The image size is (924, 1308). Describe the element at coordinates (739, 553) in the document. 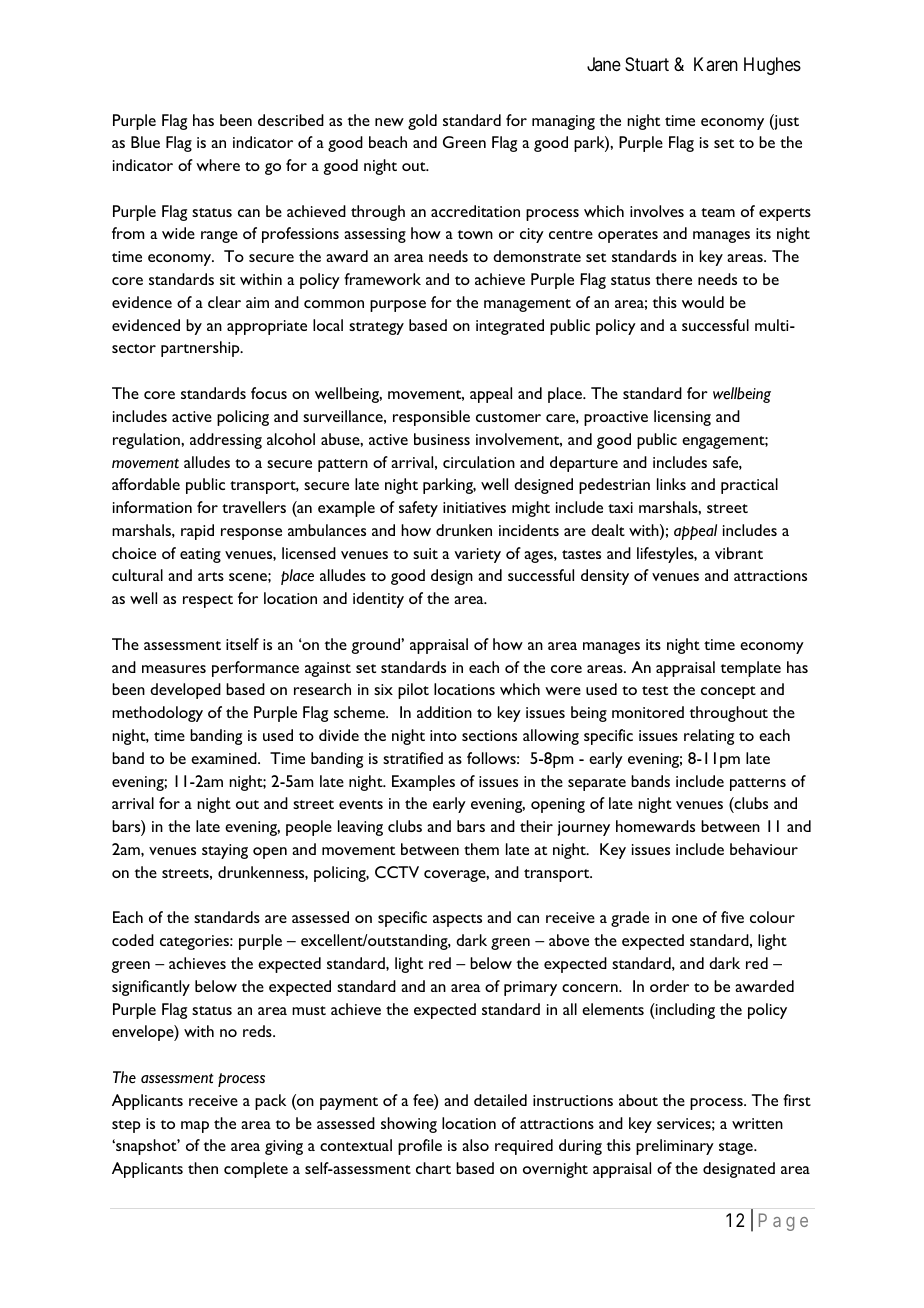

I see `vibrant` at that location.
